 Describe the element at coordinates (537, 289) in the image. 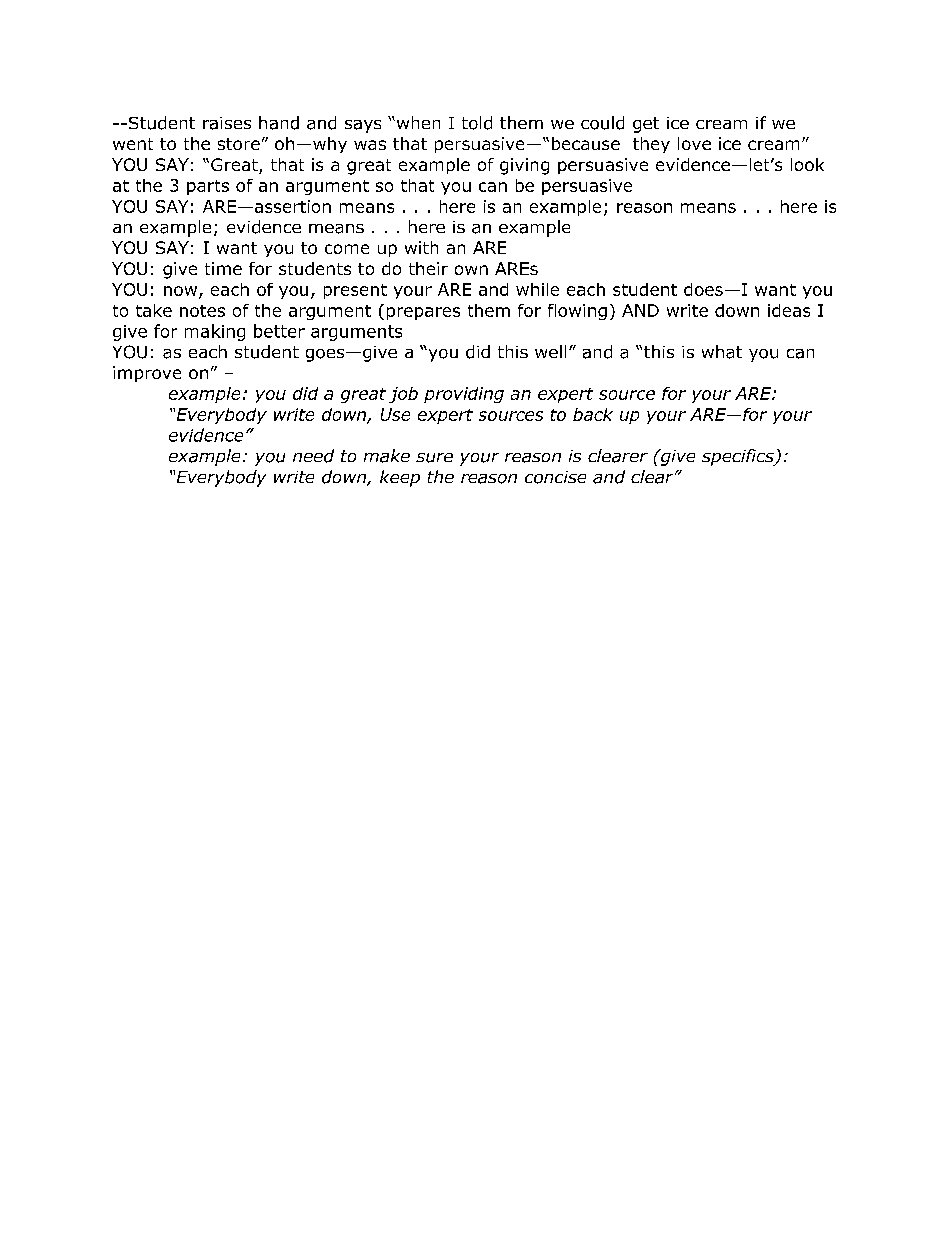

I see `while` at that location.
